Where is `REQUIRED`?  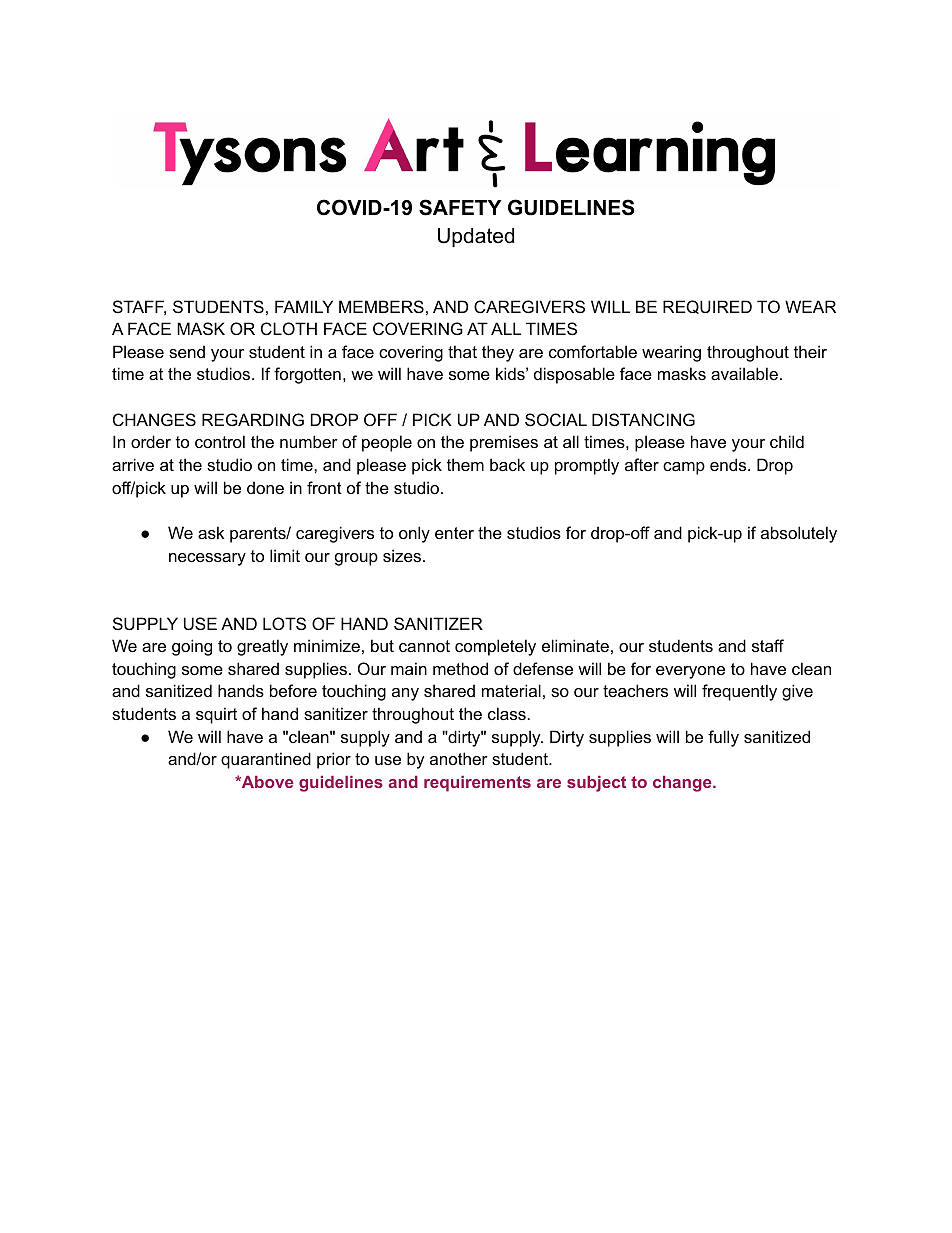 REQUIRED is located at coordinates (707, 307).
